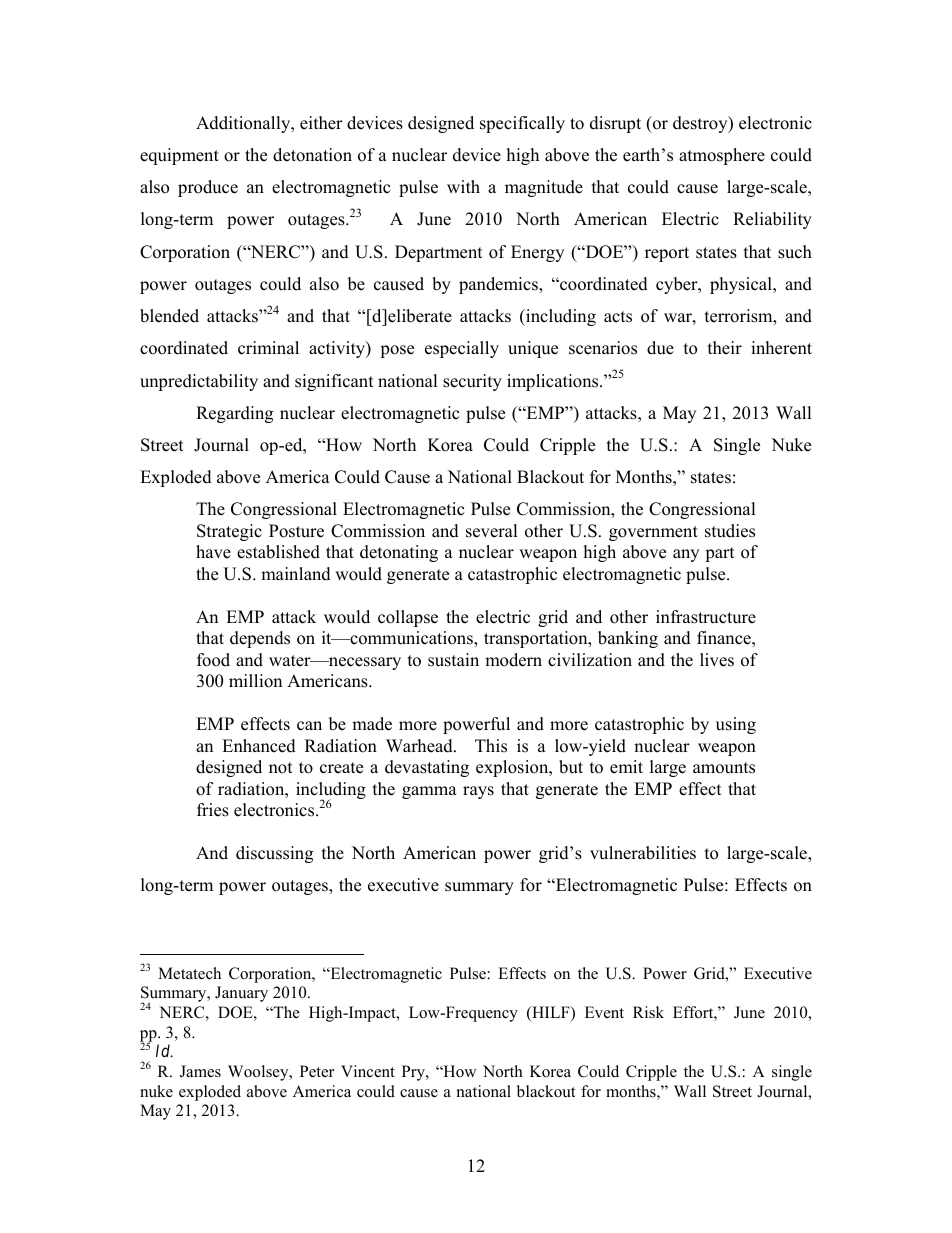 The width and height of the image is (952, 1233). Describe the element at coordinates (463, 186) in the image. I see `with` at that location.
